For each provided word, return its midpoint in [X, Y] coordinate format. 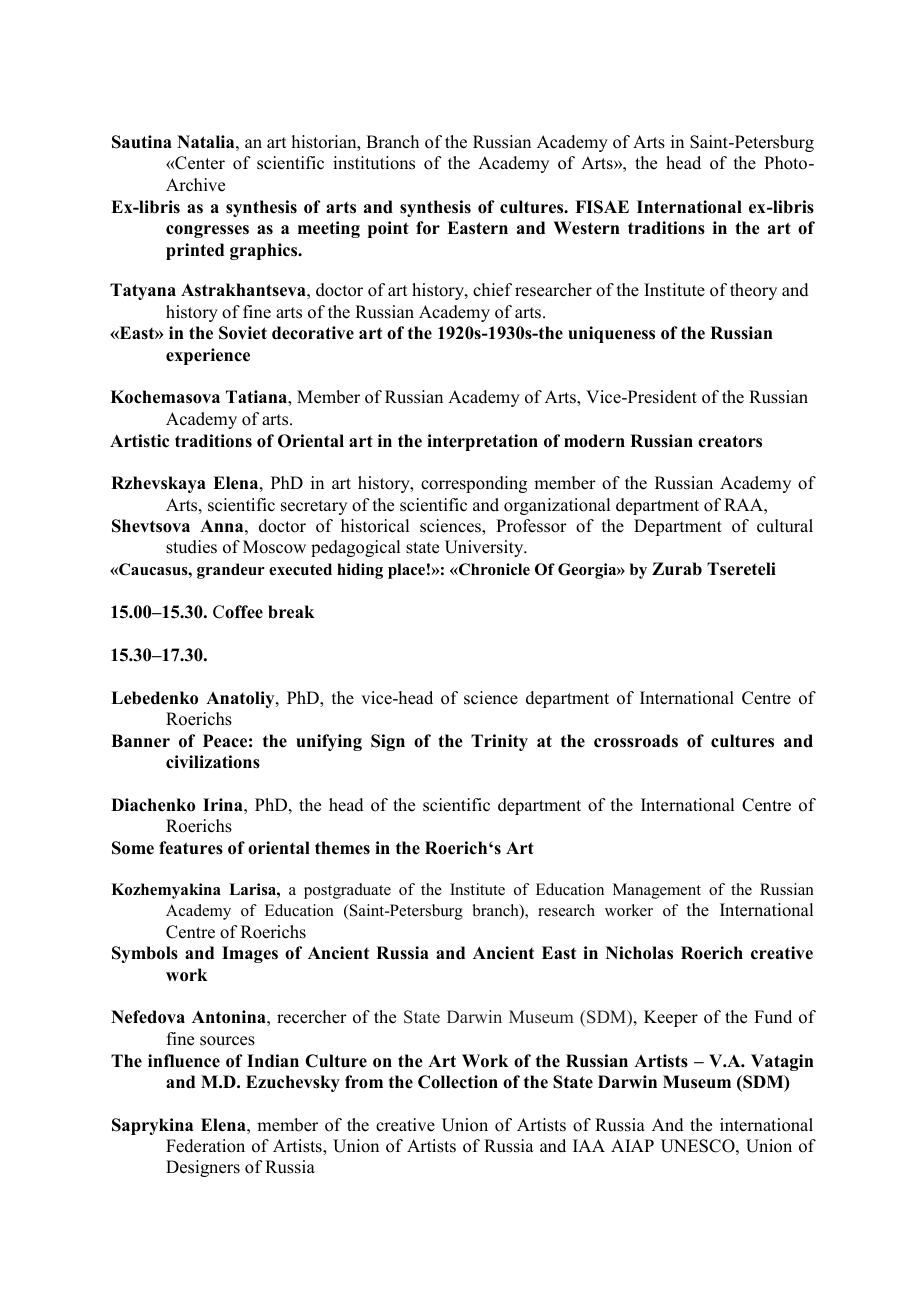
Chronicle [493, 569]
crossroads [636, 741]
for [428, 228]
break [291, 612]
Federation [205, 1146]
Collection [458, 1082]
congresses [207, 231]
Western [586, 228]
